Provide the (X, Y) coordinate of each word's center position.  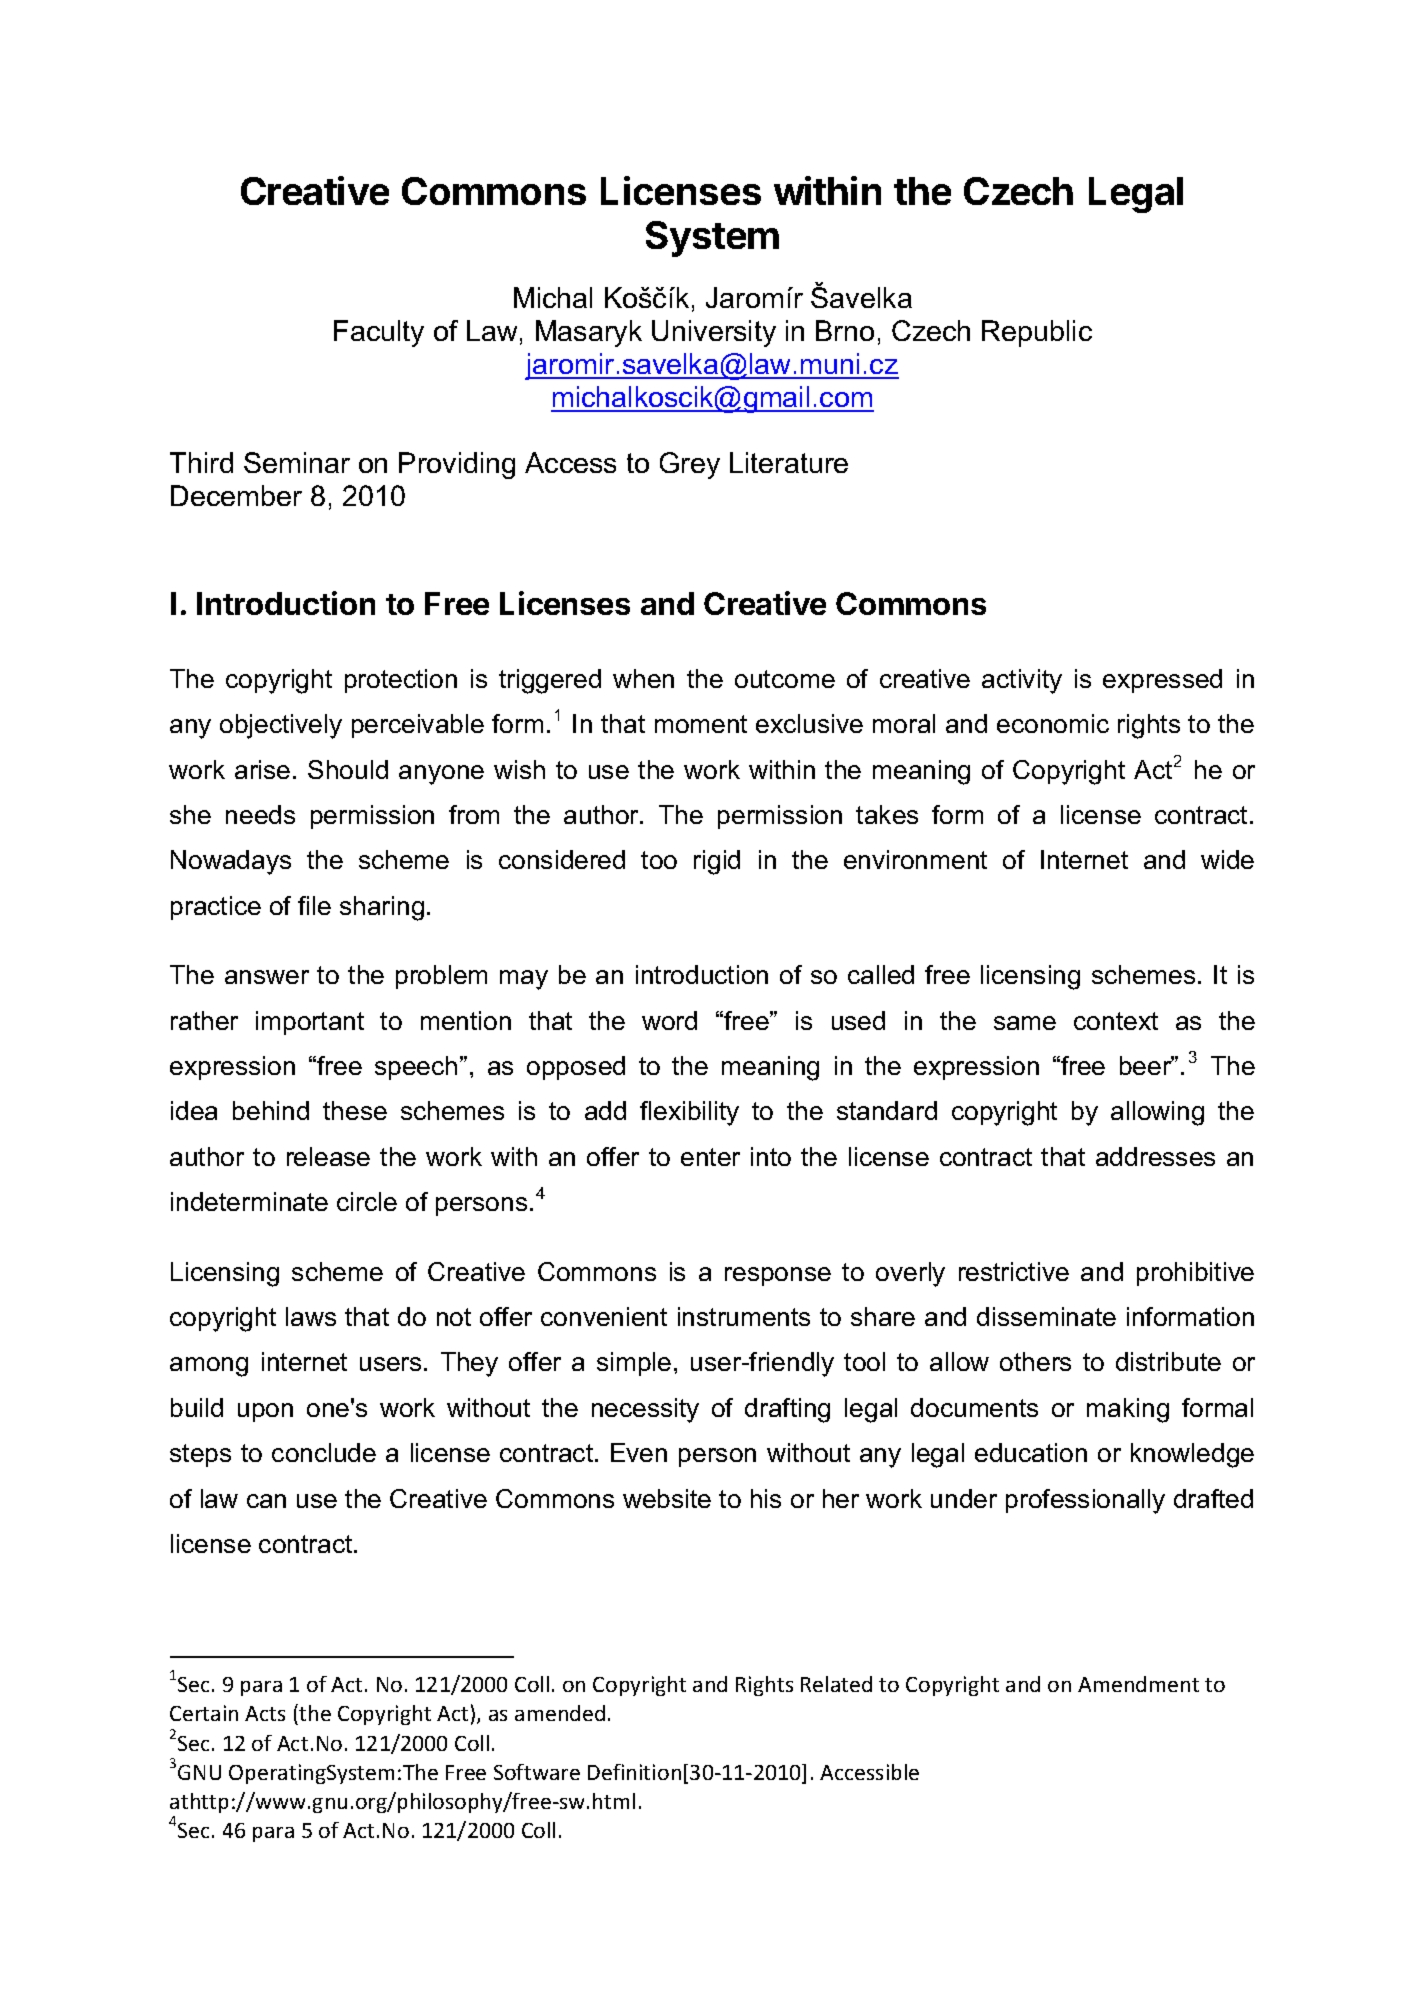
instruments (744, 1316)
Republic (1037, 333)
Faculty (379, 333)
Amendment (1138, 1684)
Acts (265, 1713)
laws (311, 1316)
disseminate (1046, 1316)
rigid (717, 862)
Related (836, 1684)
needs (260, 814)
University (714, 333)
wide (1227, 859)
